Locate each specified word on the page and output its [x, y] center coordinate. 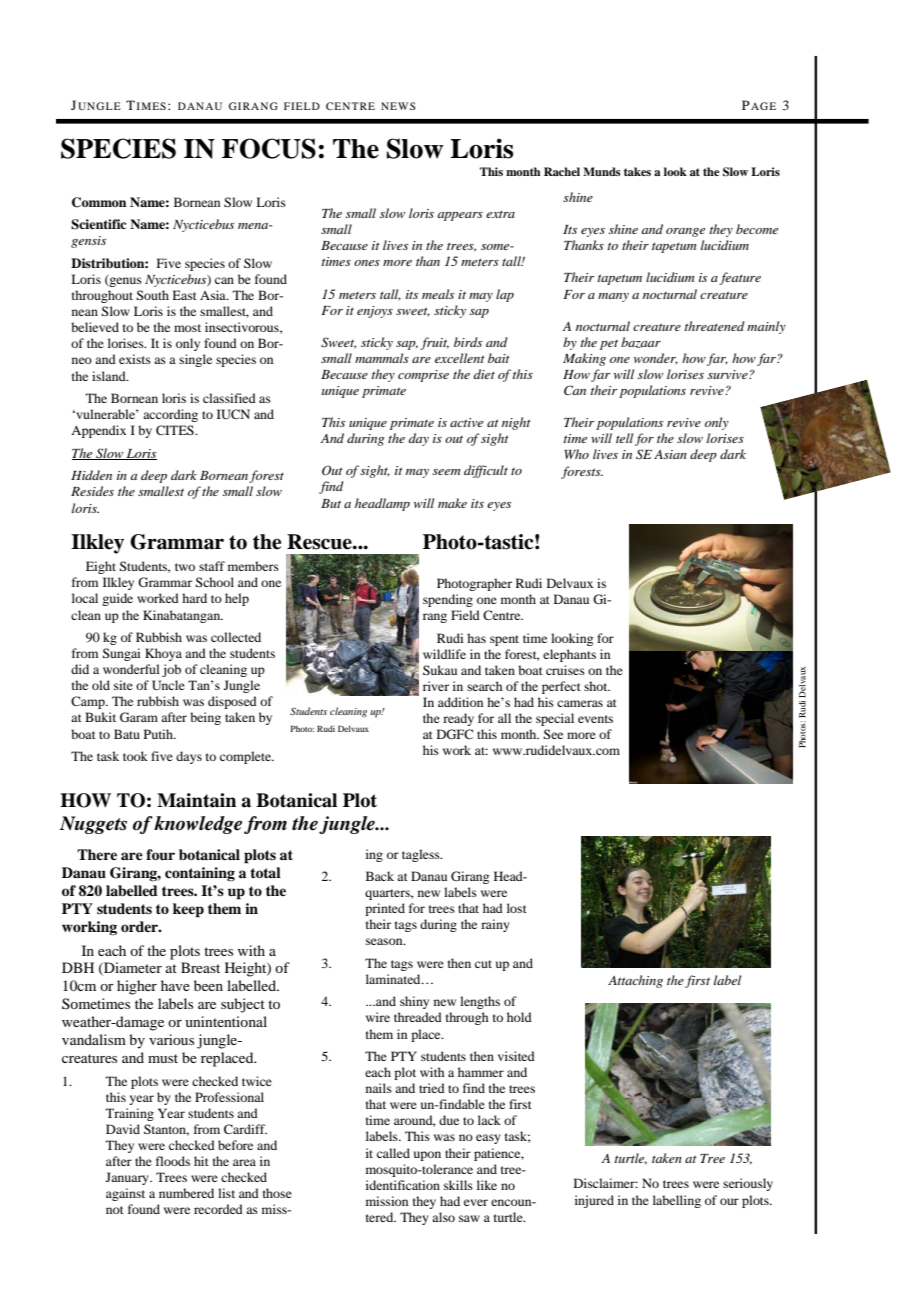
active [466, 422]
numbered [186, 1193]
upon [427, 1156]
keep [188, 910]
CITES [176, 430]
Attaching [635, 981]
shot [597, 686]
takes [637, 171]
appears [460, 216]
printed [385, 909]
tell [624, 438]
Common [99, 202]
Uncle [168, 685]
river [436, 686]
